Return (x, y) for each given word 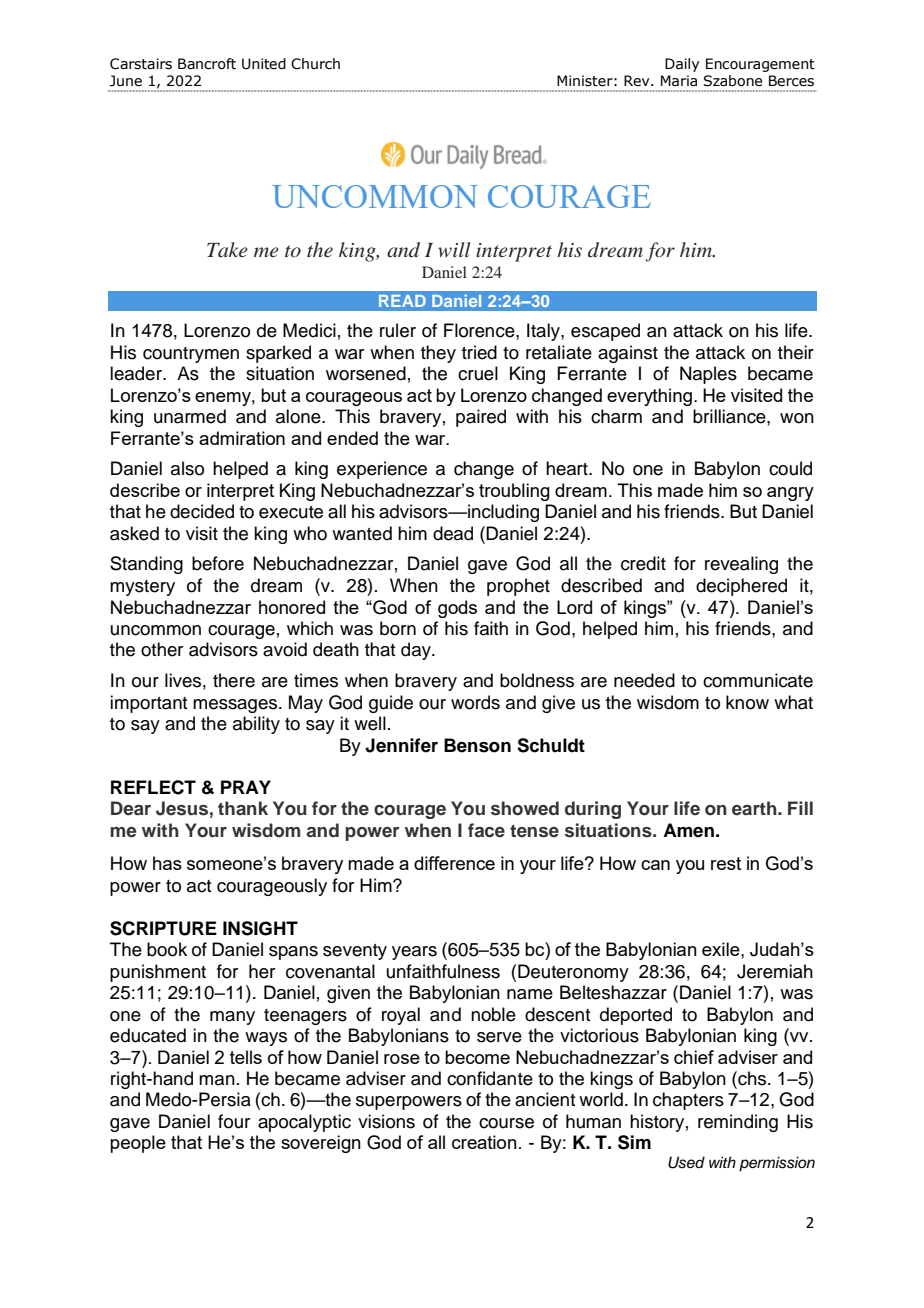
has (167, 863)
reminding (738, 1123)
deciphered (741, 587)
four (234, 1121)
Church (315, 64)
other (162, 649)
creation (484, 1142)
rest (726, 863)
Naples (708, 375)
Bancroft (207, 64)
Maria (679, 81)
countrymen (191, 355)
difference (454, 863)
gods (457, 609)
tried (479, 352)
